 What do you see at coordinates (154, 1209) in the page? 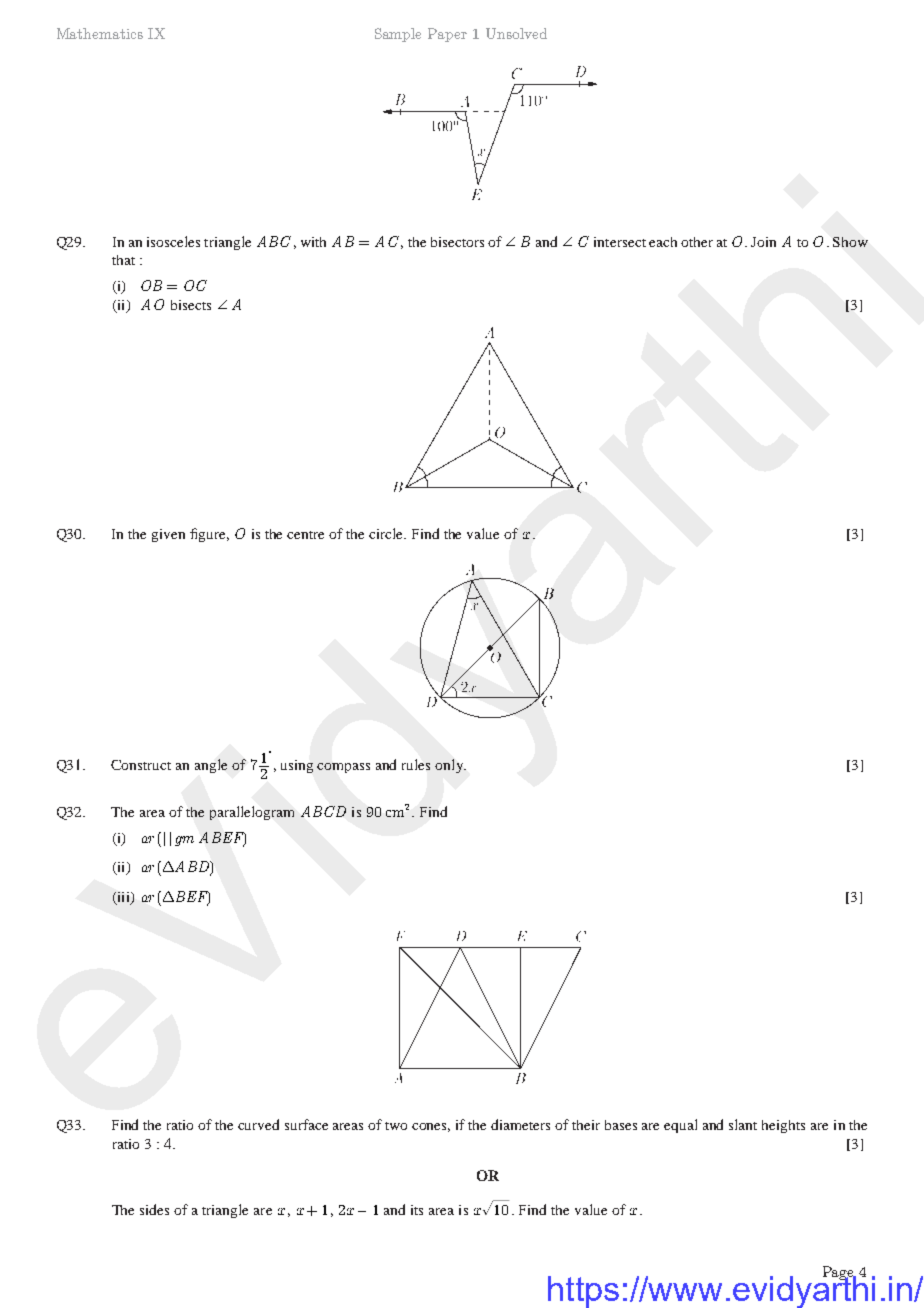
I see `sides` at bounding box center [154, 1209].
